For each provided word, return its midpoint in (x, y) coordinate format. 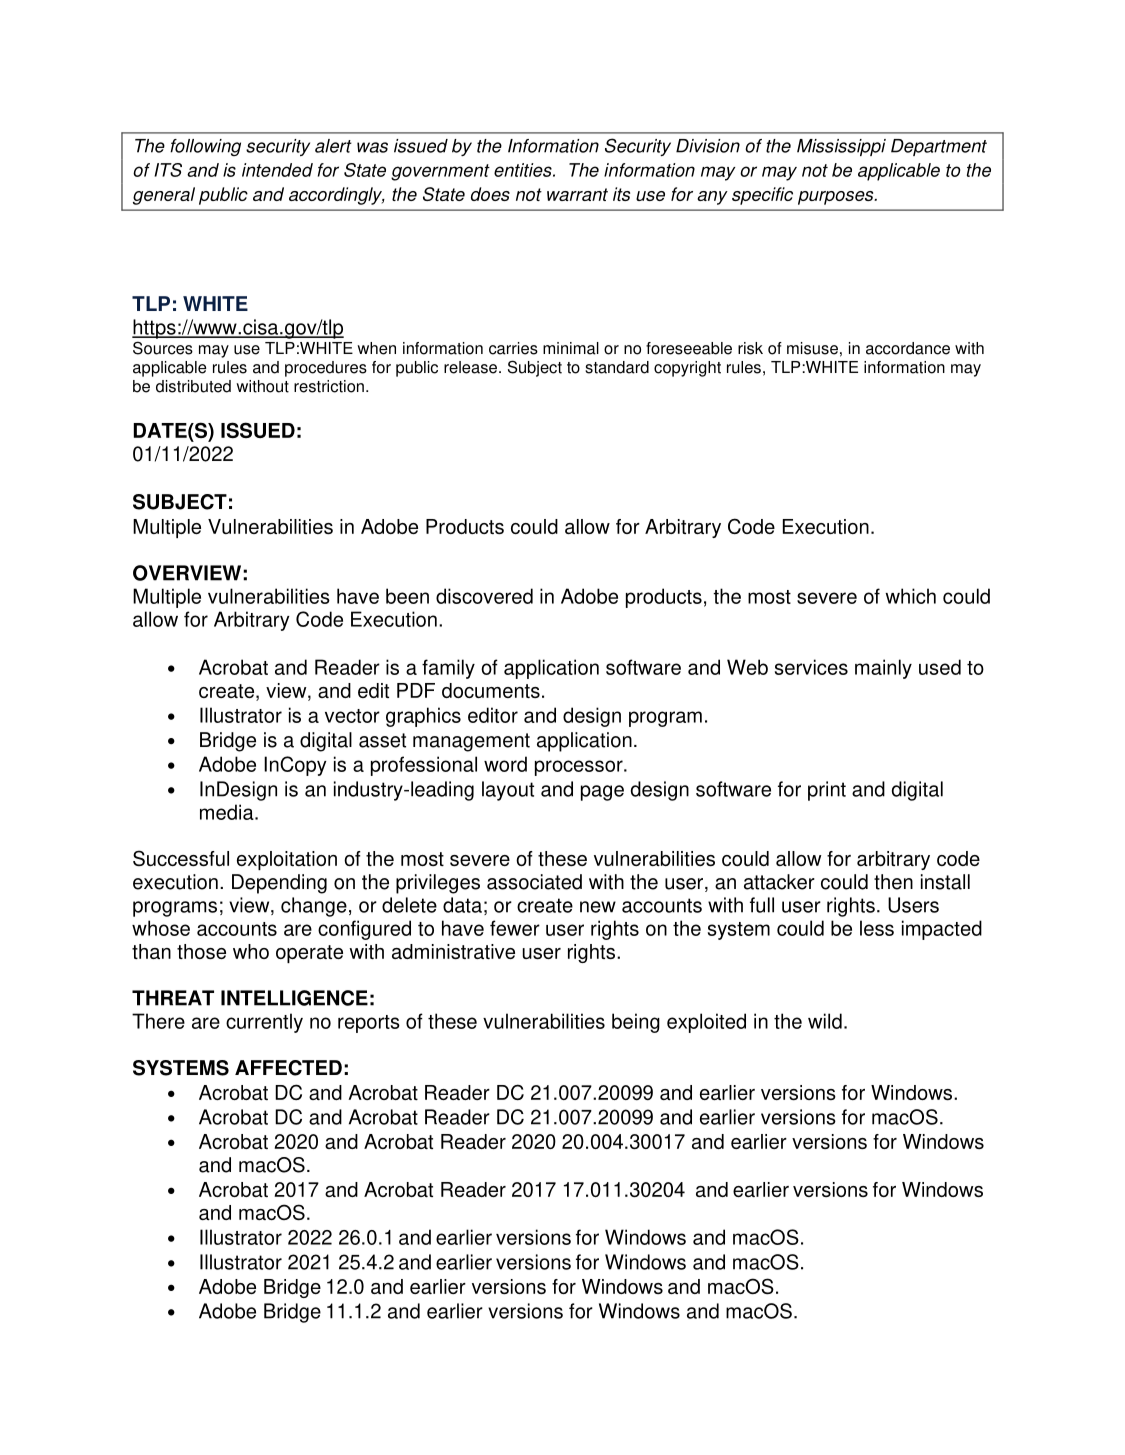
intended (277, 170)
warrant (577, 194)
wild (825, 1021)
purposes (837, 198)
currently (264, 1023)
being (636, 1023)
